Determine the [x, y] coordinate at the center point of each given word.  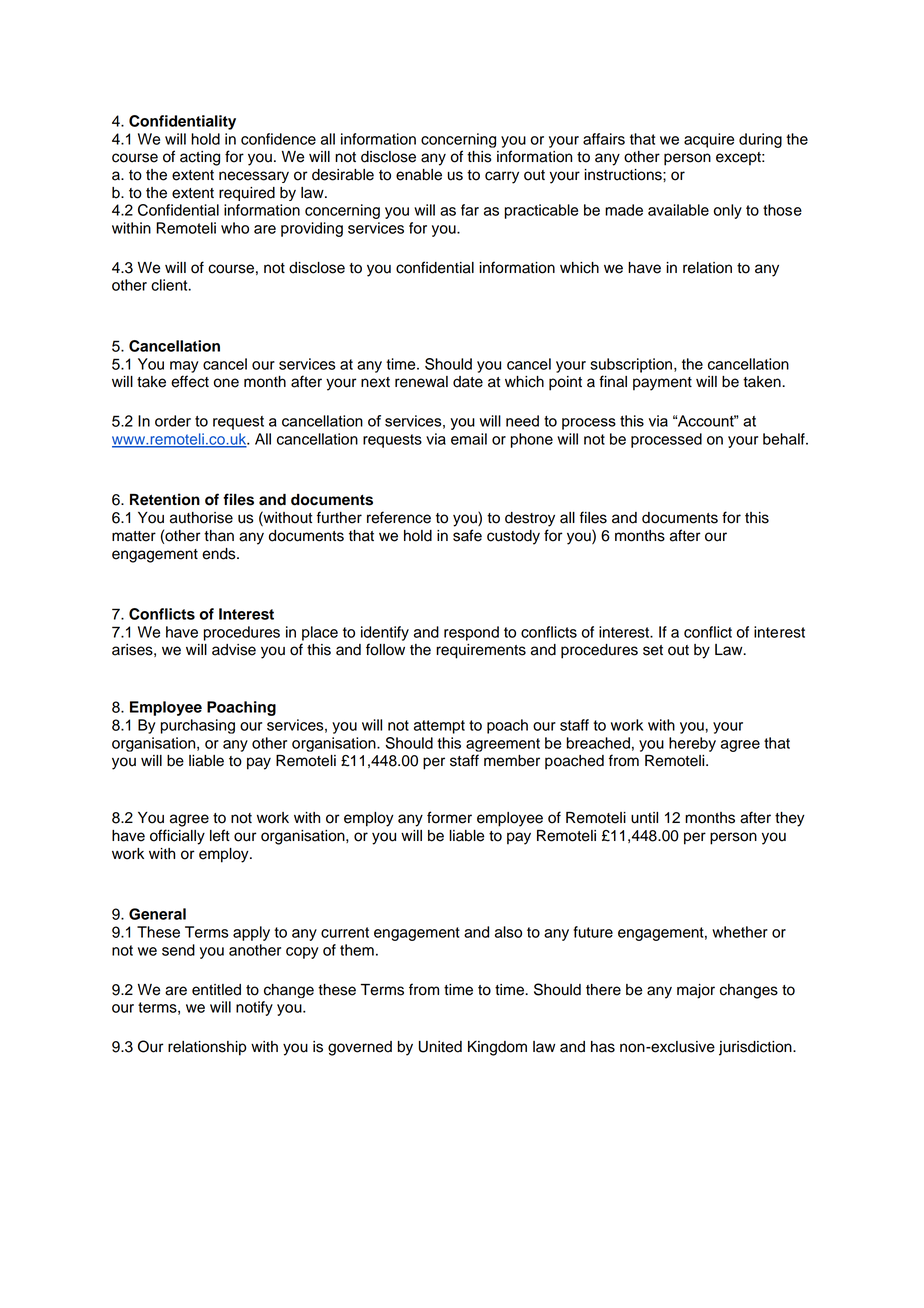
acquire [709, 140]
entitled [216, 990]
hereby [692, 744]
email [469, 439]
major [696, 991]
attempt [439, 727]
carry [502, 177]
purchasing [198, 726]
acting [200, 158]
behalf [785, 439]
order [173, 421]
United [440, 1047]
